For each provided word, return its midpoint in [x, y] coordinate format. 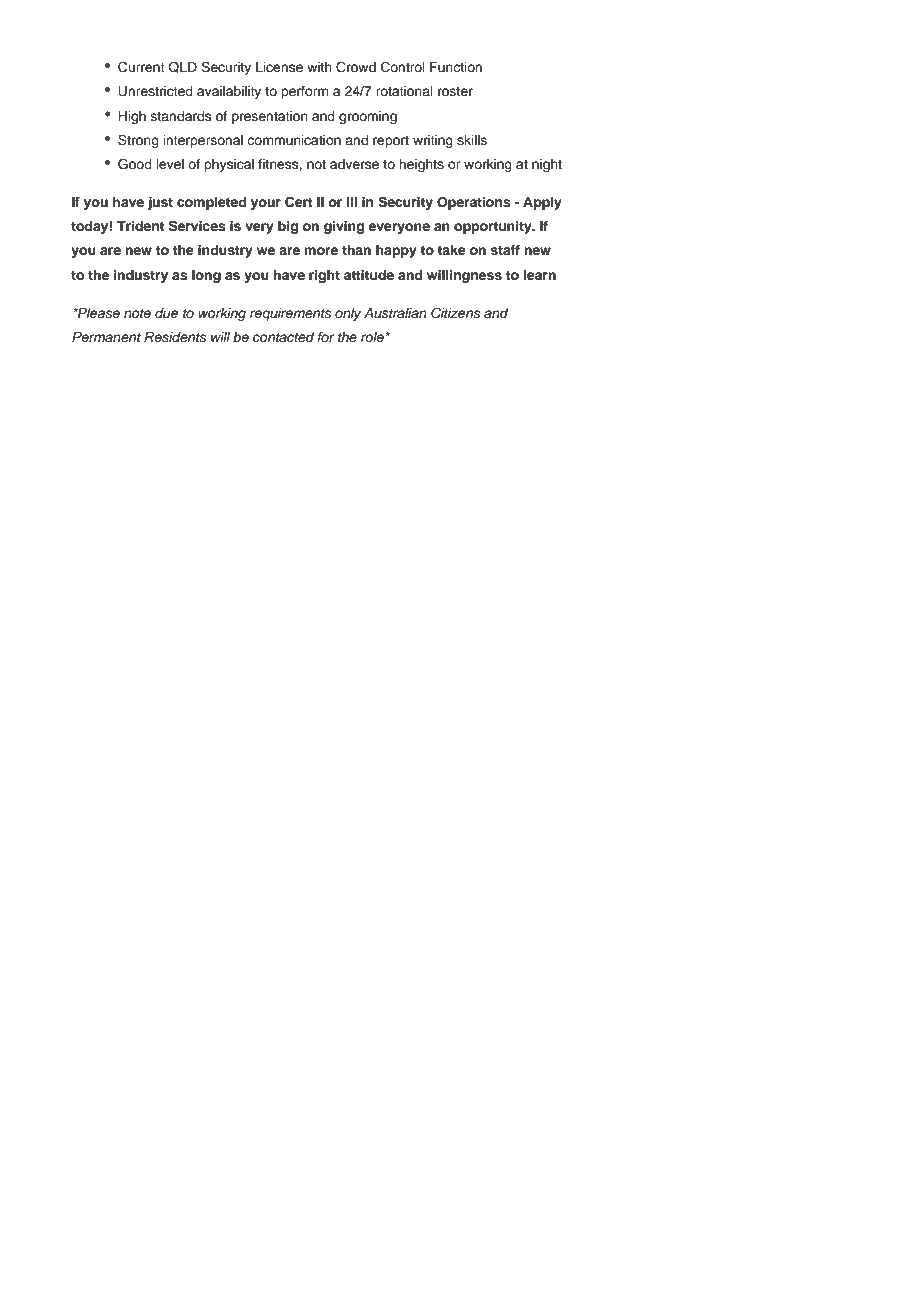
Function [456, 67]
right [324, 276]
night [547, 165]
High [132, 117]
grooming [368, 117]
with [319, 67]
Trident [140, 226]
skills [472, 140]
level [170, 164]
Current [141, 67]
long [206, 276]
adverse [354, 164]
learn [540, 275]
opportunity [494, 227]
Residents [175, 337]
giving [344, 227]
